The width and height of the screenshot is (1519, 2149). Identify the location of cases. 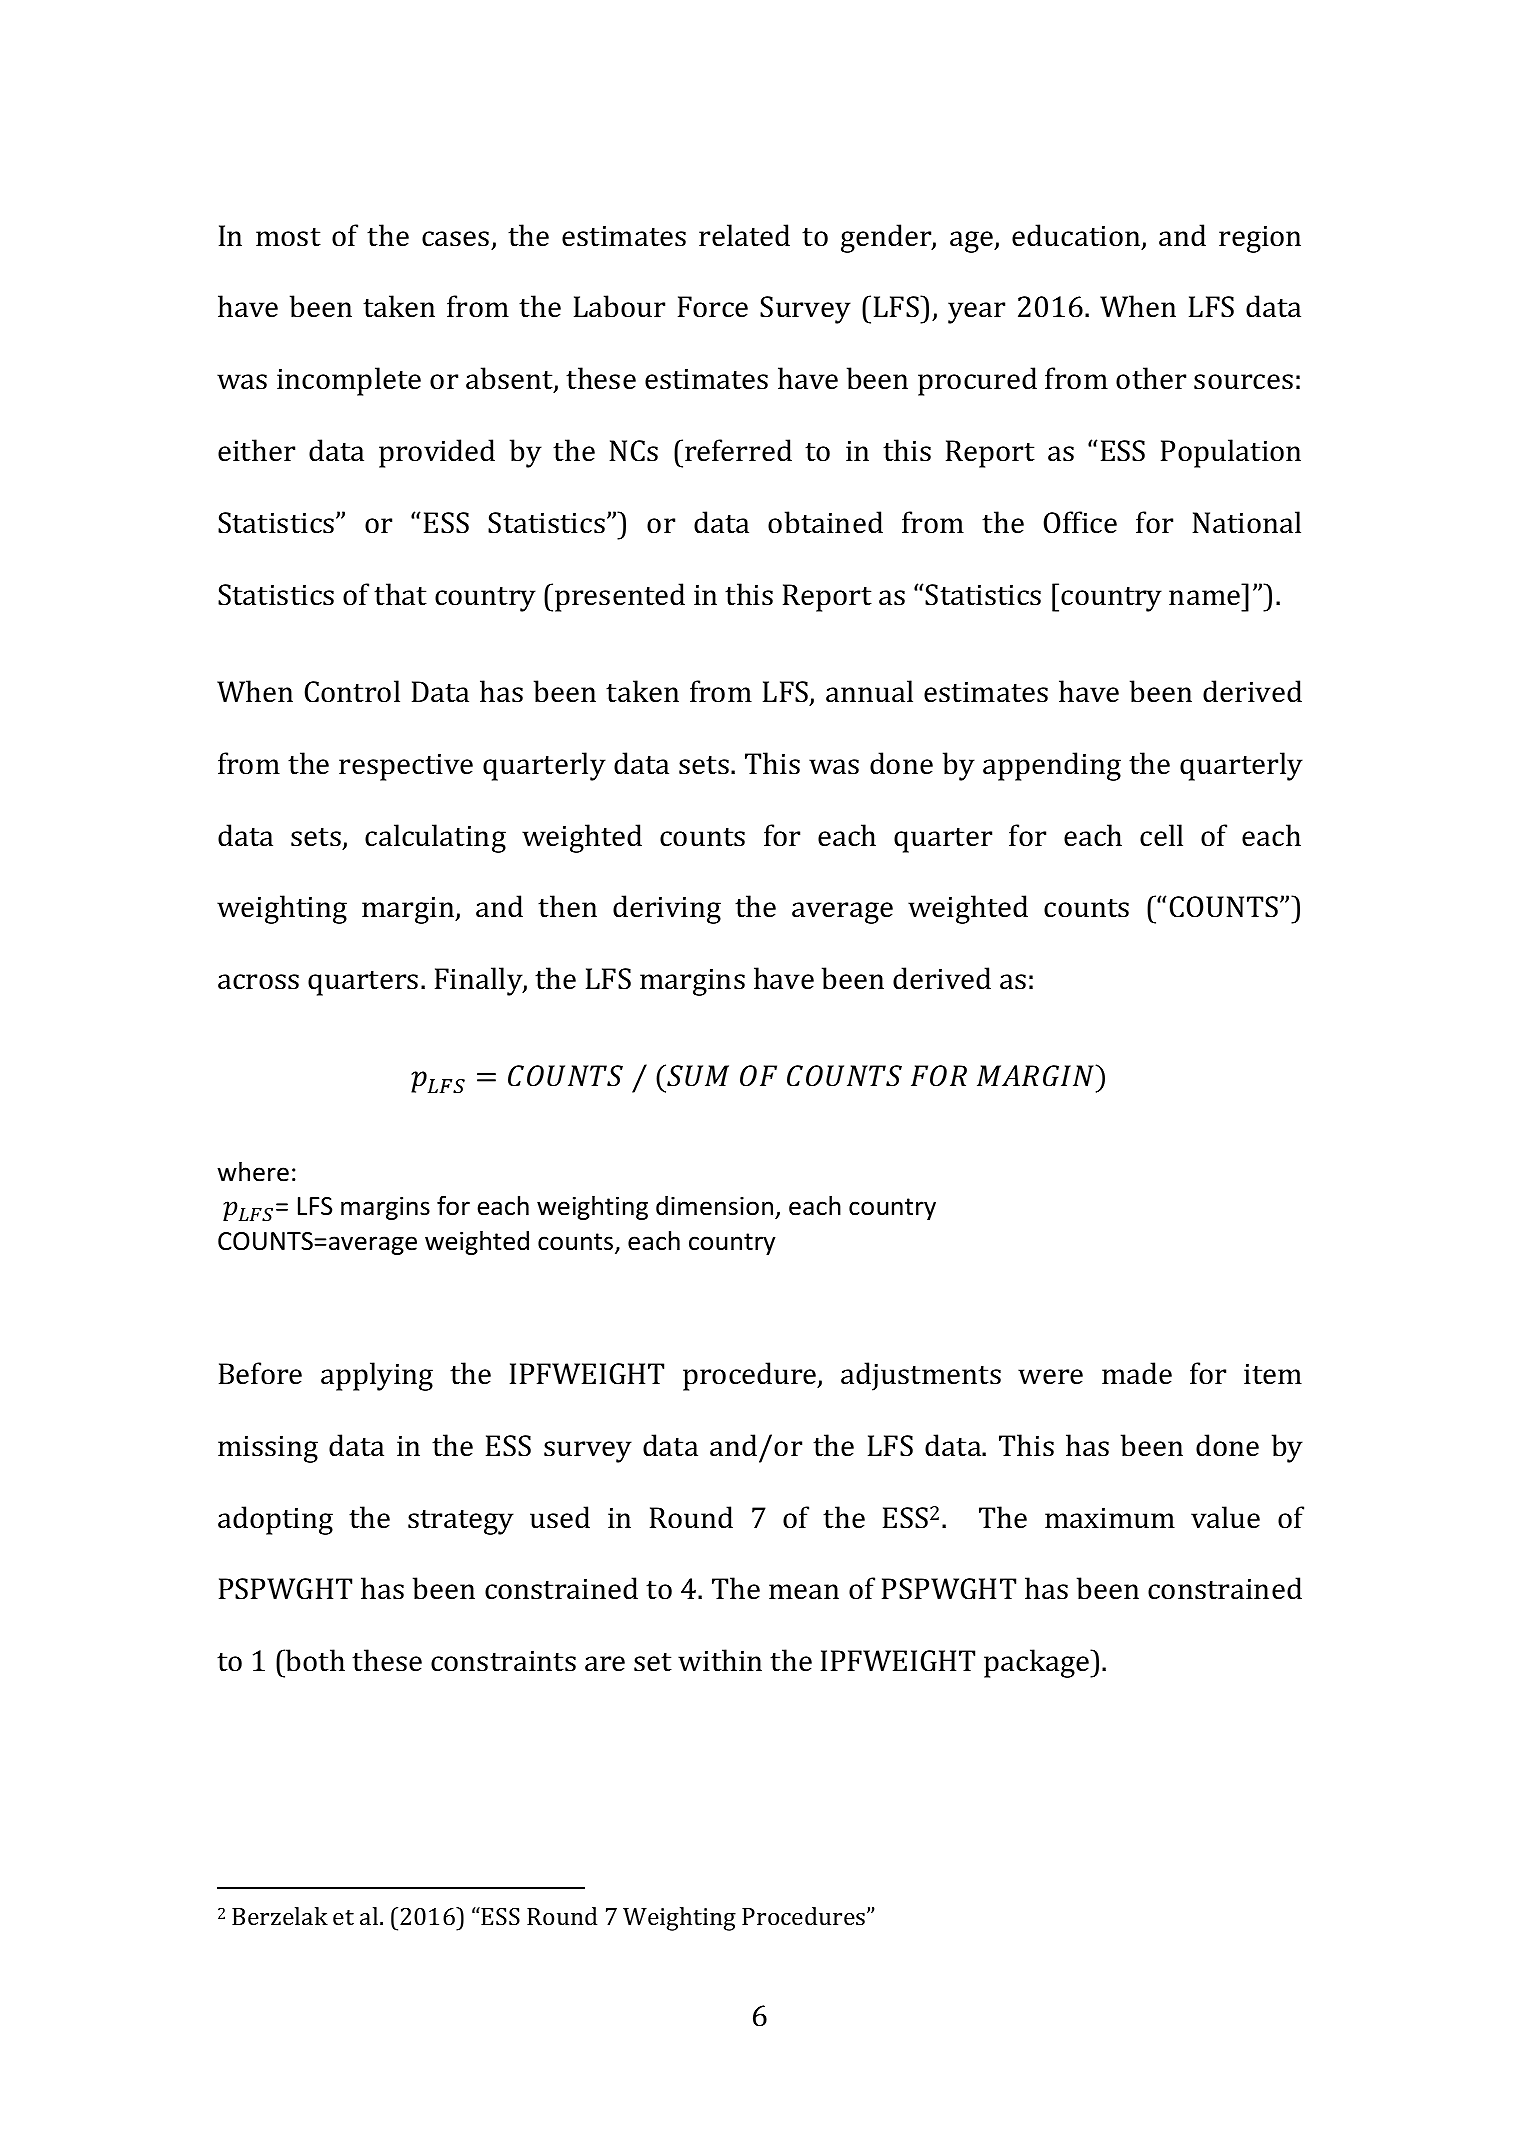
(455, 239).
